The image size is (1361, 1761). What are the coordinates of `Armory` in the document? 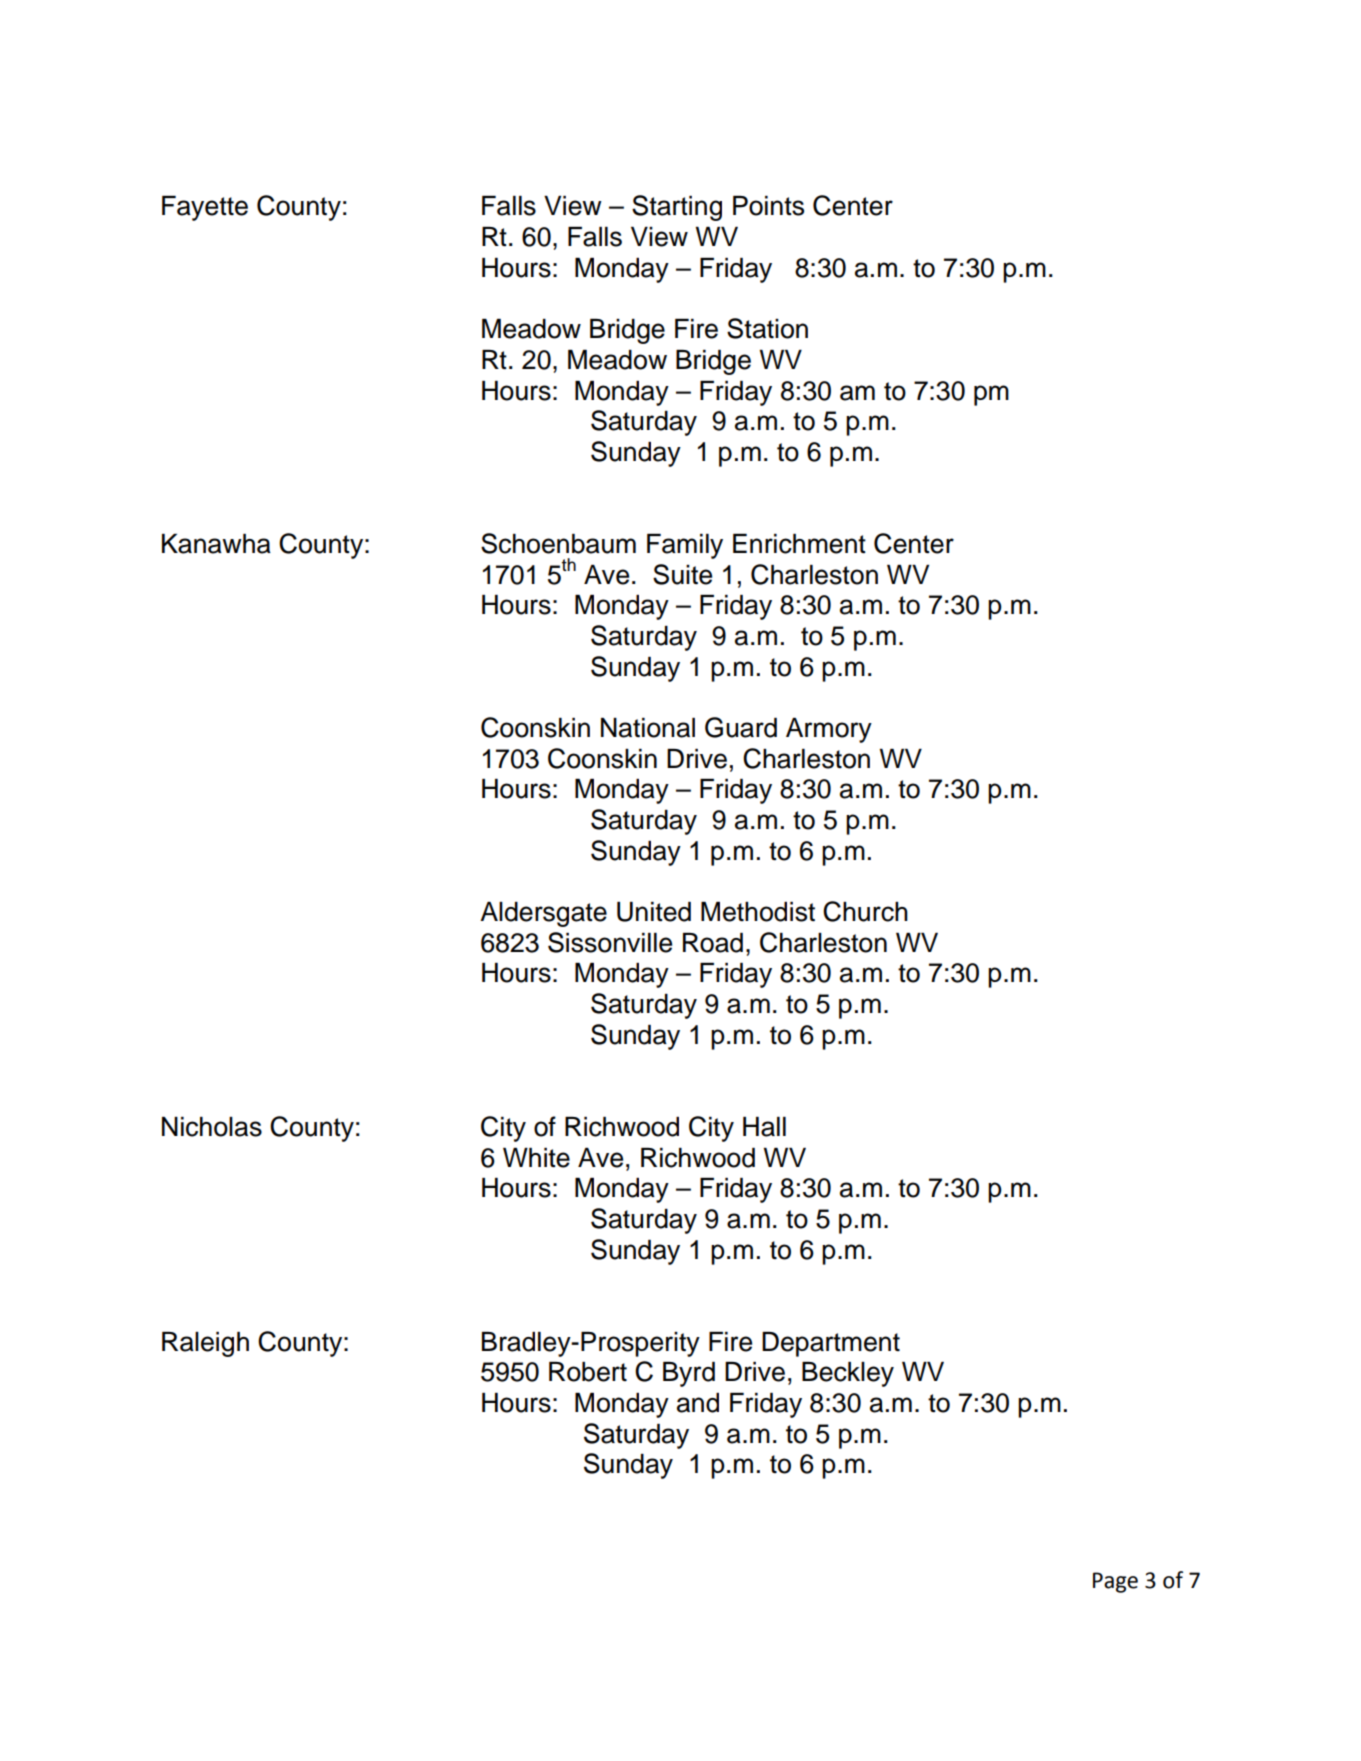 It's located at (829, 730).
